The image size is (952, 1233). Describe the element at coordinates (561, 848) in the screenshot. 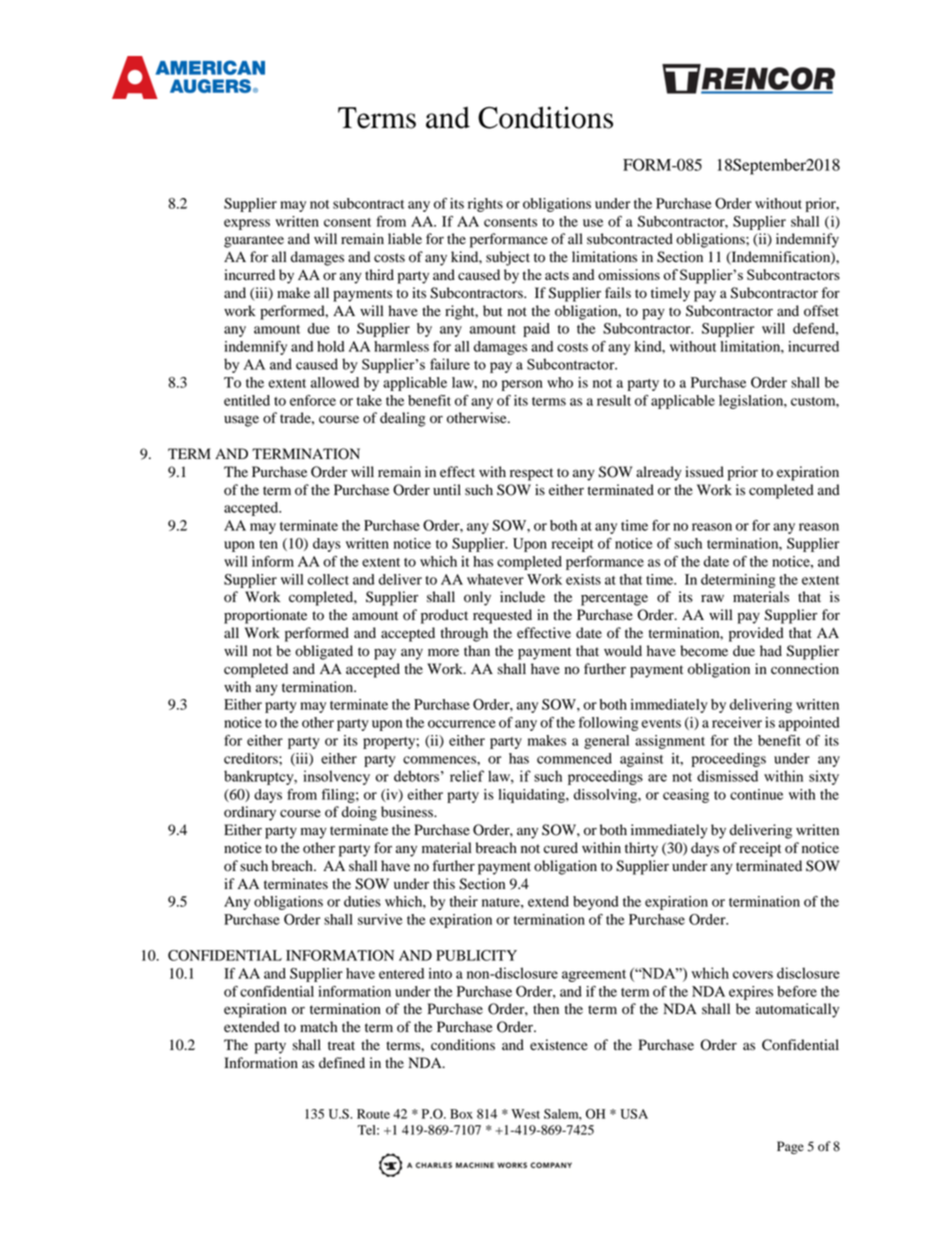

I see `cured` at that location.
